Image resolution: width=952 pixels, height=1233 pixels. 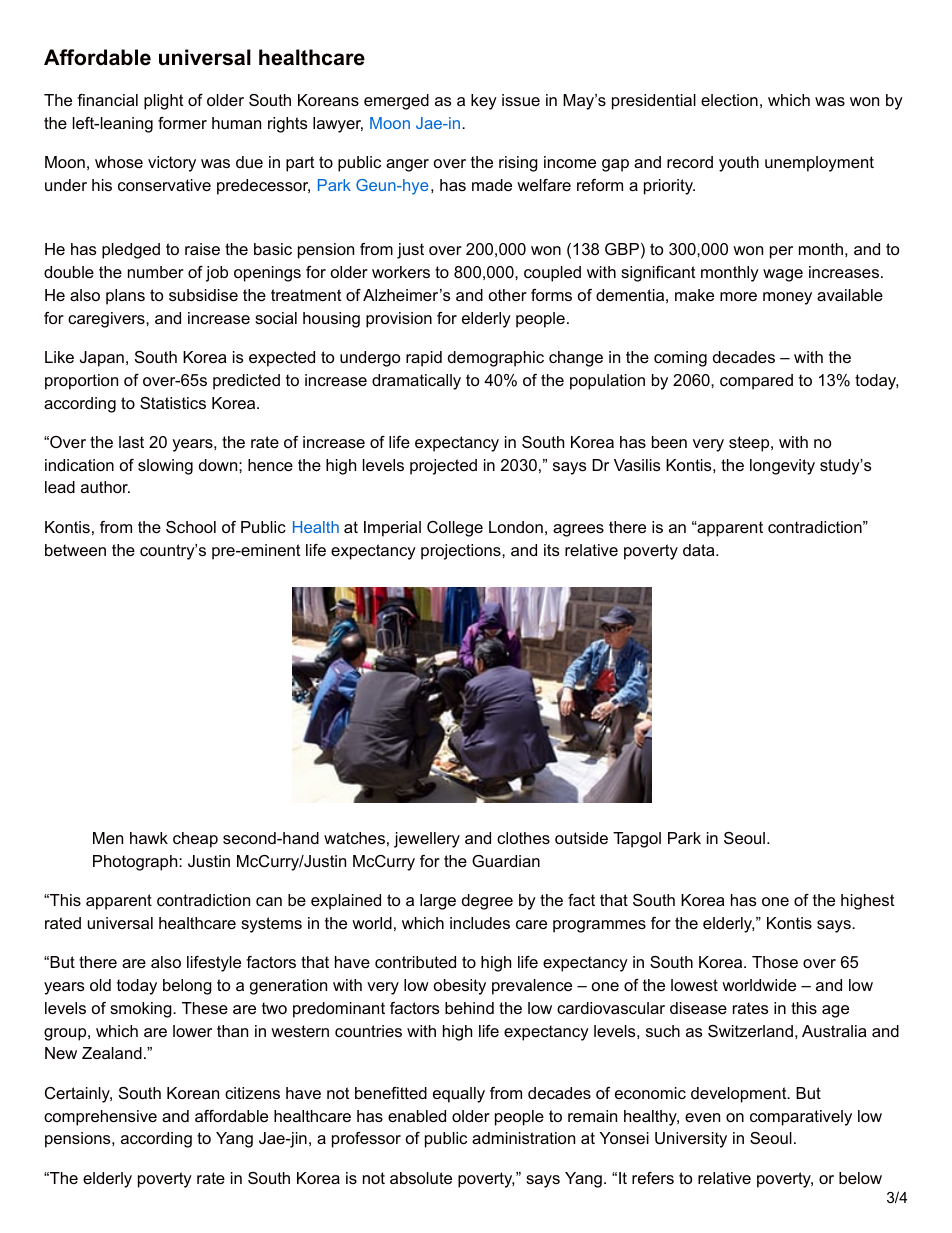 I want to click on former, so click(x=182, y=123).
